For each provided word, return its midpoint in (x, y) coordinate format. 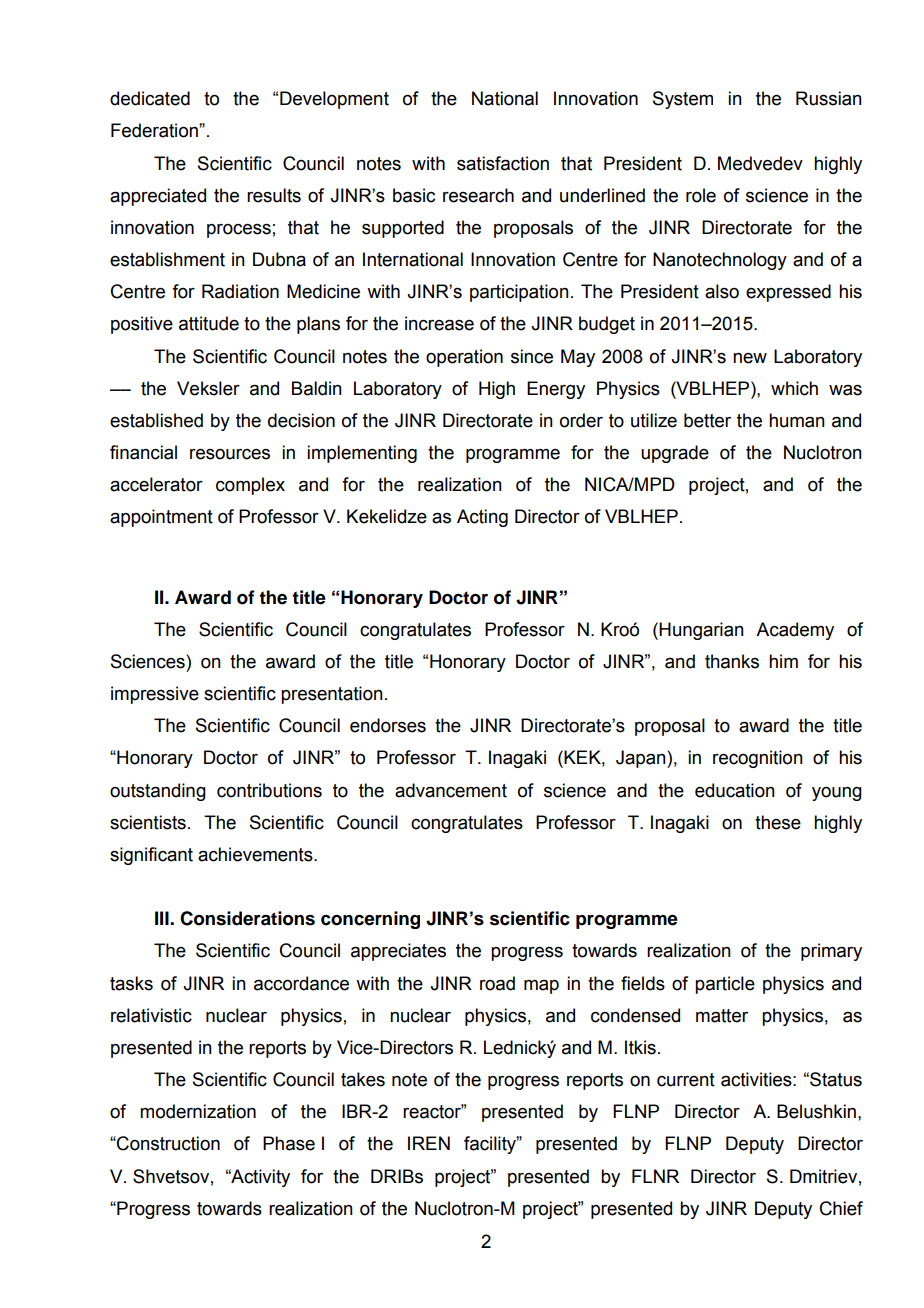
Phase (289, 1143)
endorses (388, 725)
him (783, 661)
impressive (155, 695)
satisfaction (503, 163)
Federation (155, 130)
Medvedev (760, 163)
